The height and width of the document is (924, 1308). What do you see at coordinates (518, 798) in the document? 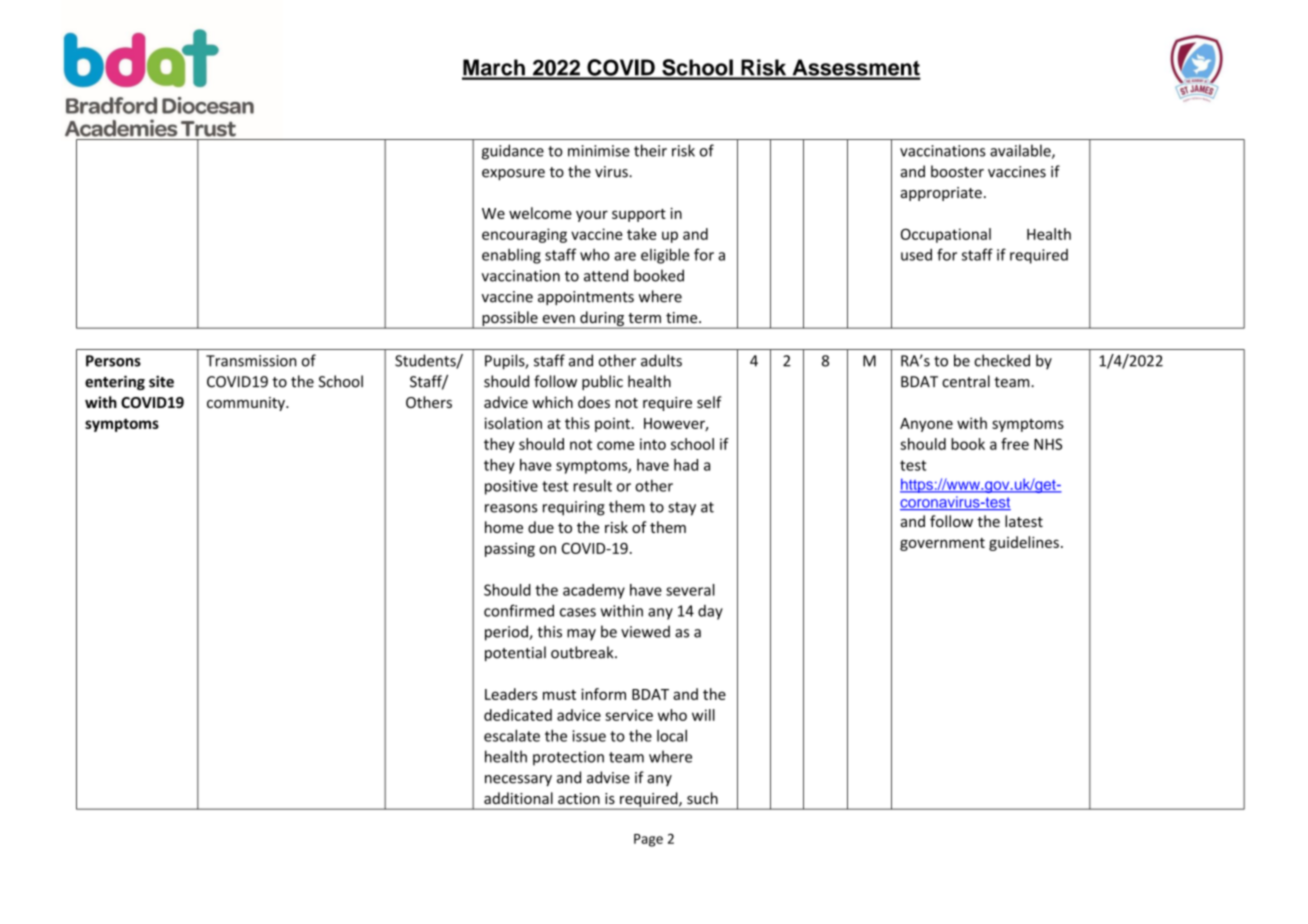
I see `additional` at bounding box center [518, 798].
